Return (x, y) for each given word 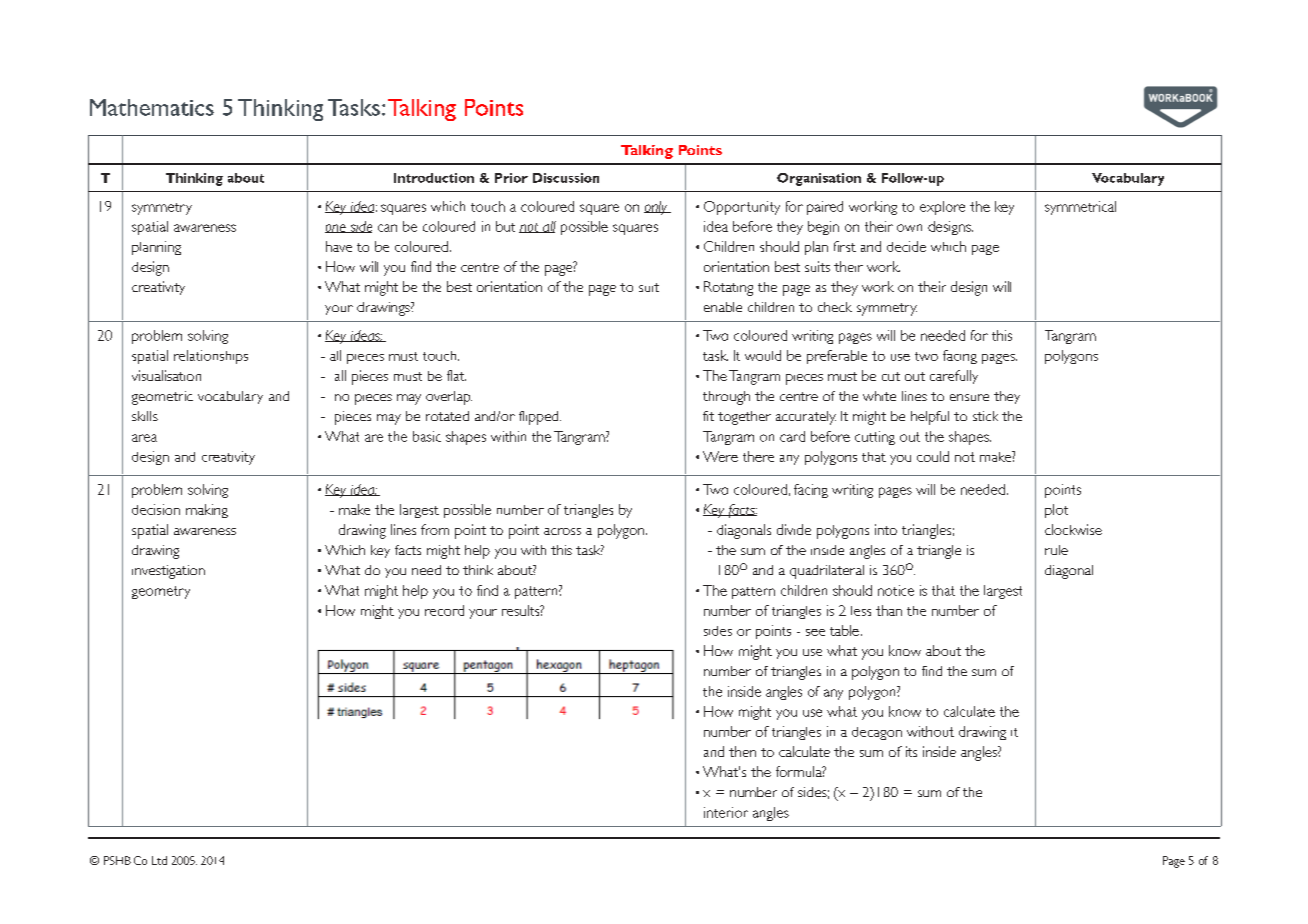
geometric (162, 398)
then (742, 751)
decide (906, 246)
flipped (540, 418)
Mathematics (152, 107)
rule (1056, 550)
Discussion (566, 178)
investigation (168, 572)
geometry (161, 592)
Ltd (159, 860)
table (844, 630)
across (562, 531)
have (339, 246)
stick (985, 416)
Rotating (728, 288)
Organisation (819, 179)
